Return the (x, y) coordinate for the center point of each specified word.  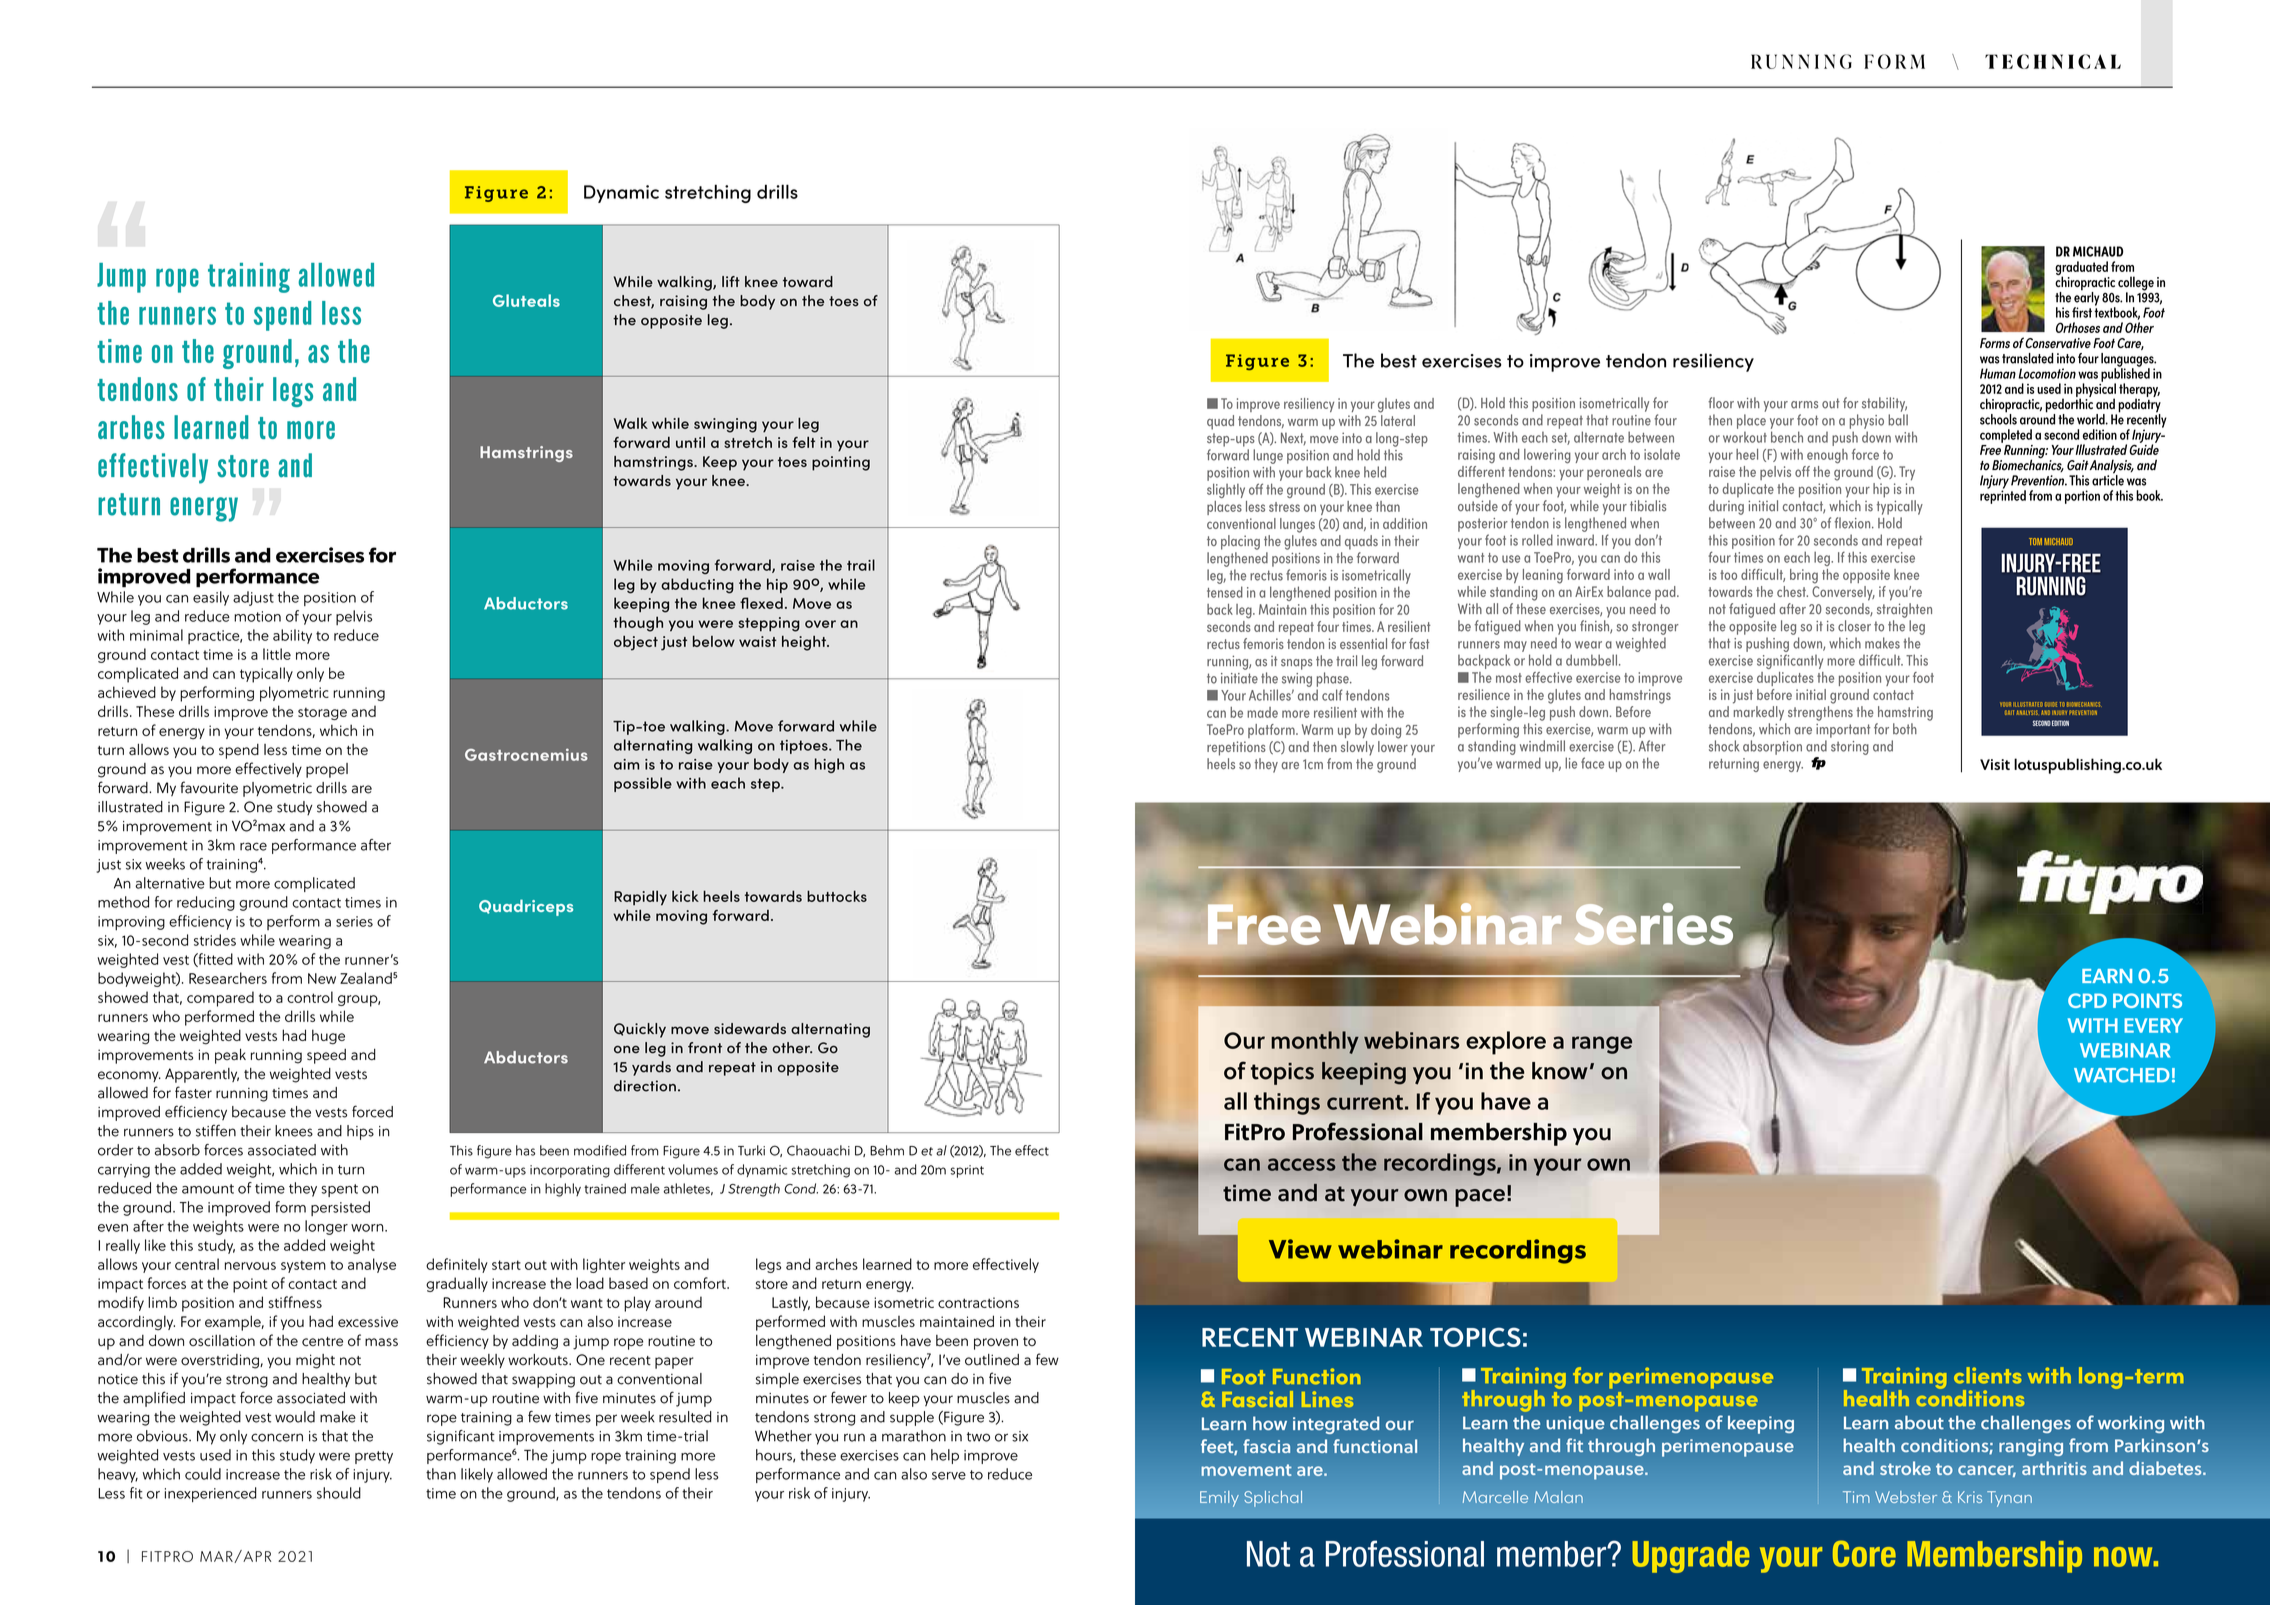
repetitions (1236, 748)
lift (731, 281)
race (253, 846)
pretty (374, 1457)
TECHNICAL (2053, 61)
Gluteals (526, 300)
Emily (1219, 1499)
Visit (1995, 764)
